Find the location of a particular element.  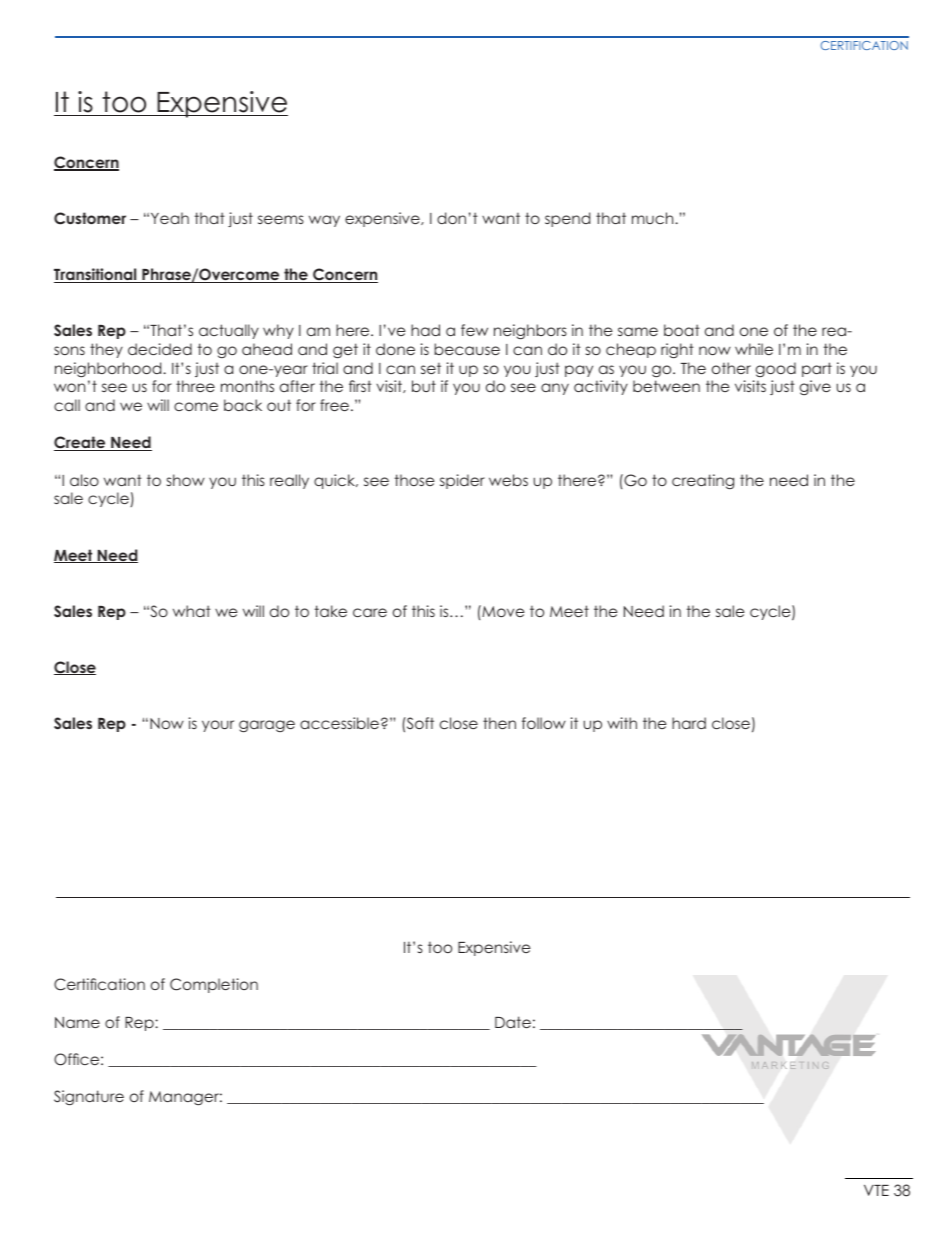

much is located at coordinates (654, 218).
